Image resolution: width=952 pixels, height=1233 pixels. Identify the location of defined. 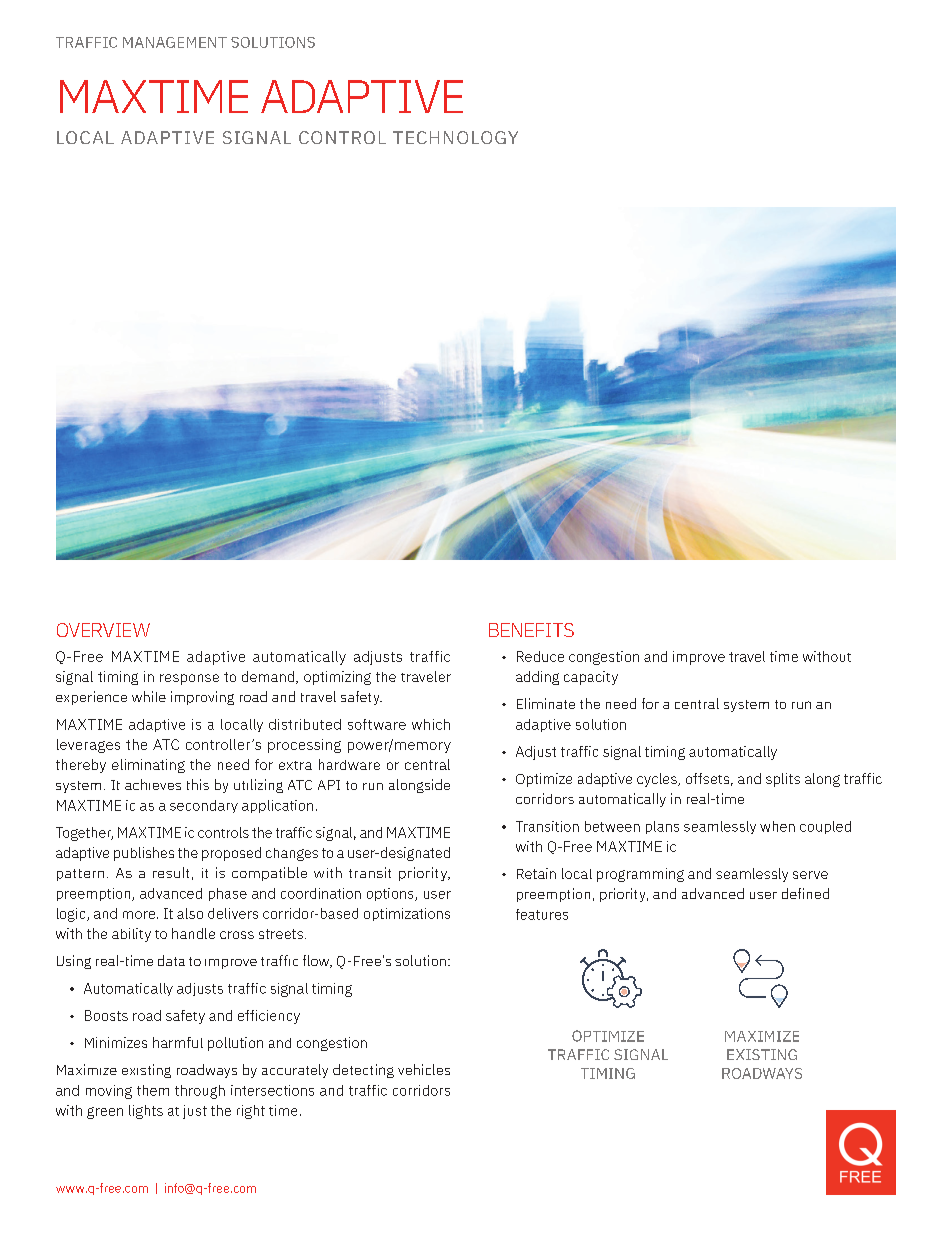
(805, 893).
